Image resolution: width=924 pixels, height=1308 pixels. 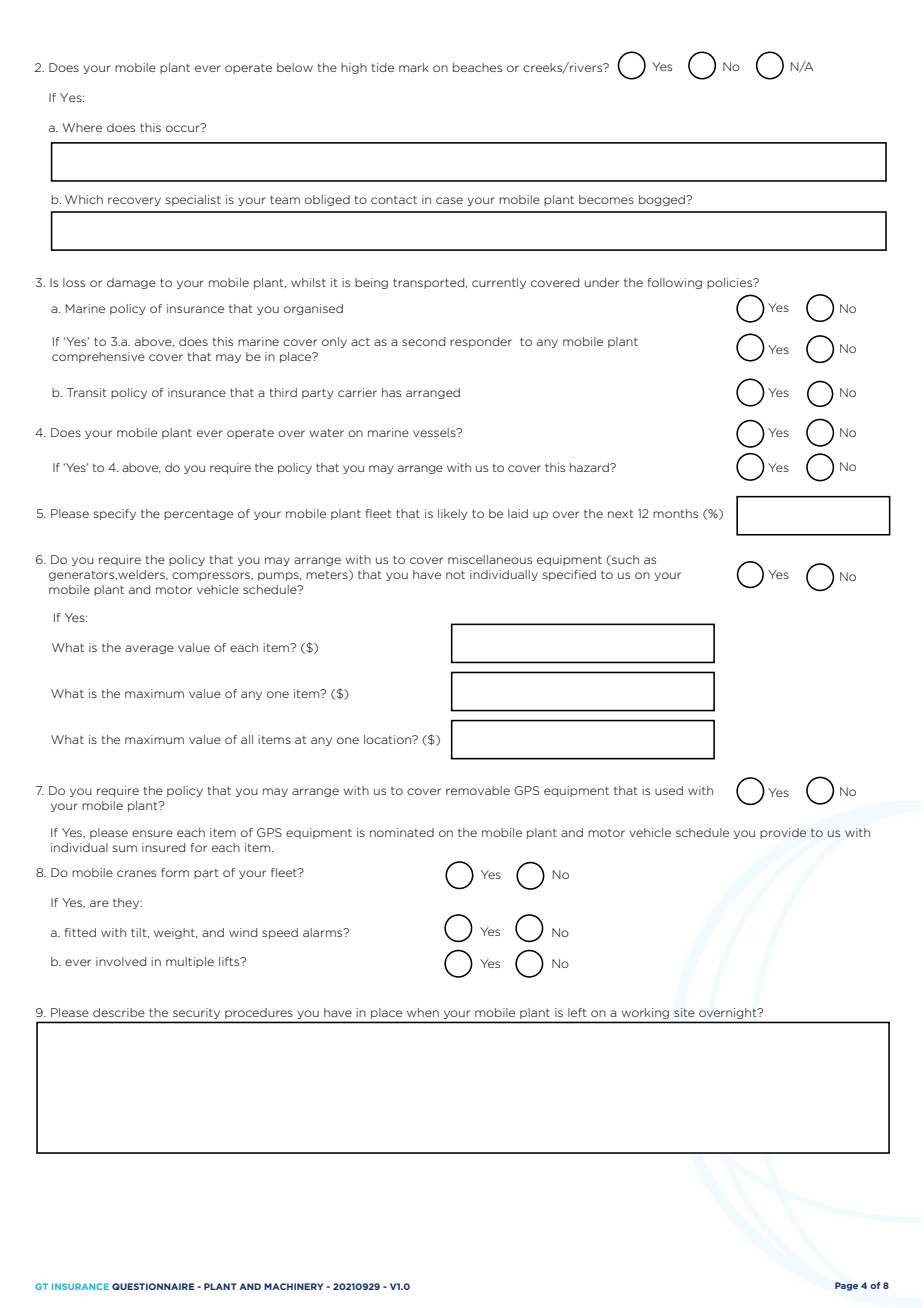 I want to click on percentage, so click(x=198, y=515).
